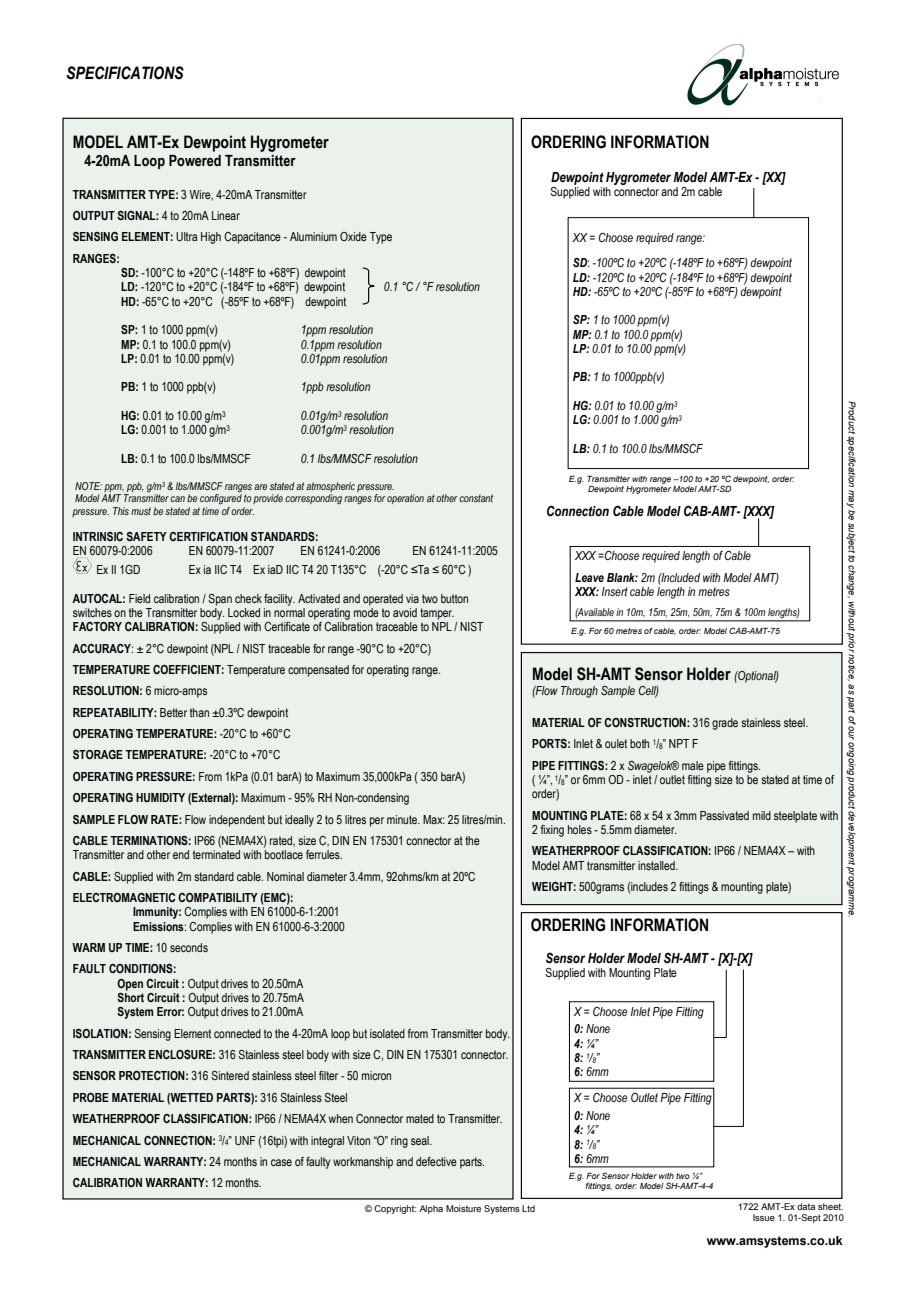 The height and width of the document is (1308, 924). Describe the element at coordinates (463, 1208) in the document. I see `Moisture` at that location.
